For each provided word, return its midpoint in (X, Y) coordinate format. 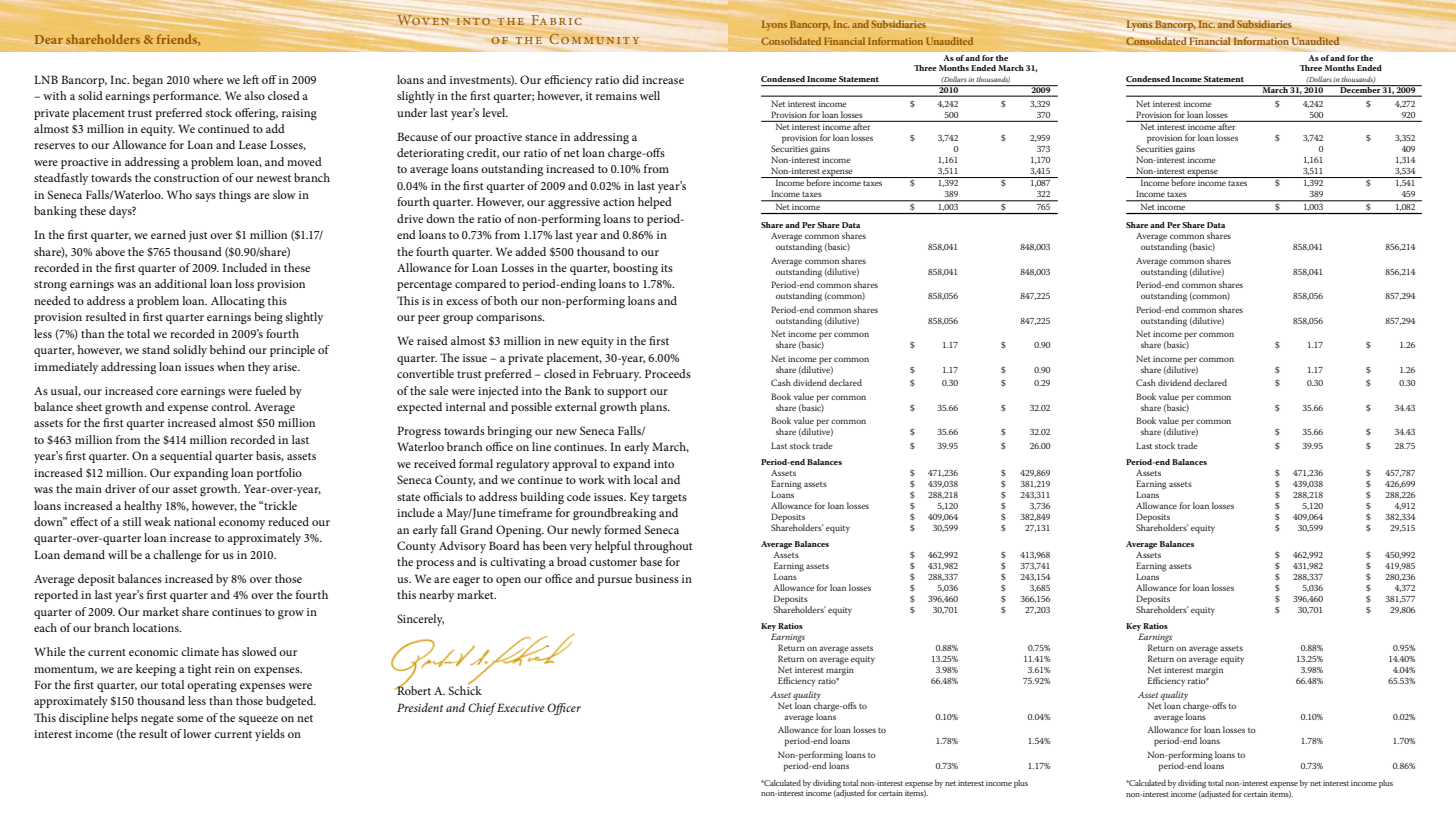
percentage (424, 286)
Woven (423, 20)
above (110, 251)
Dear (49, 39)
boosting (635, 269)
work (592, 479)
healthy (143, 507)
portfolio (279, 474)
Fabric (556, 20)
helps (124, 719)
